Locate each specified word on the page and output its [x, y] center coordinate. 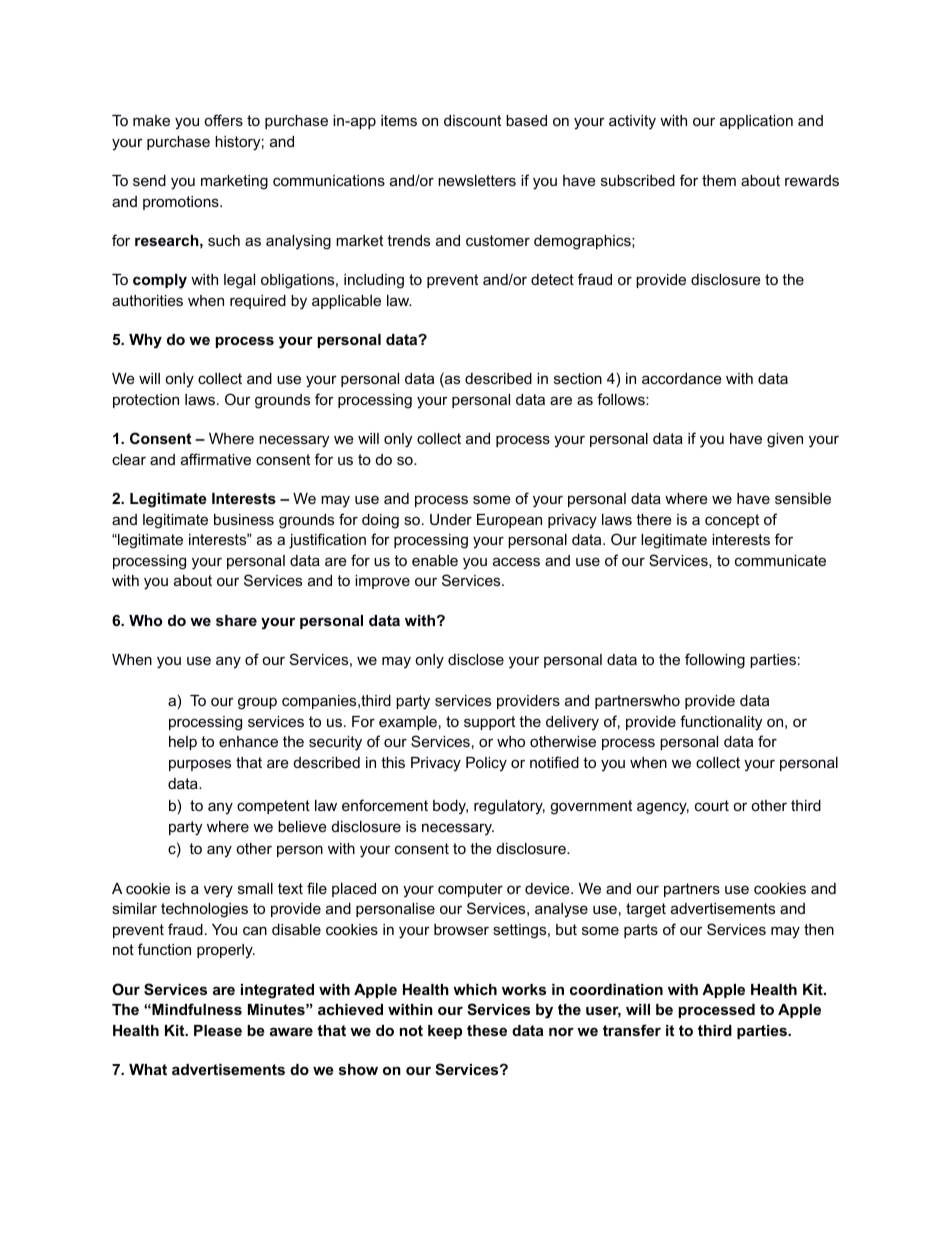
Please [218, 1030]
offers [223, 120]
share [236, 620]
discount [472, 120]
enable [435, 560]
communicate [780, 560]
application [756, 122]
